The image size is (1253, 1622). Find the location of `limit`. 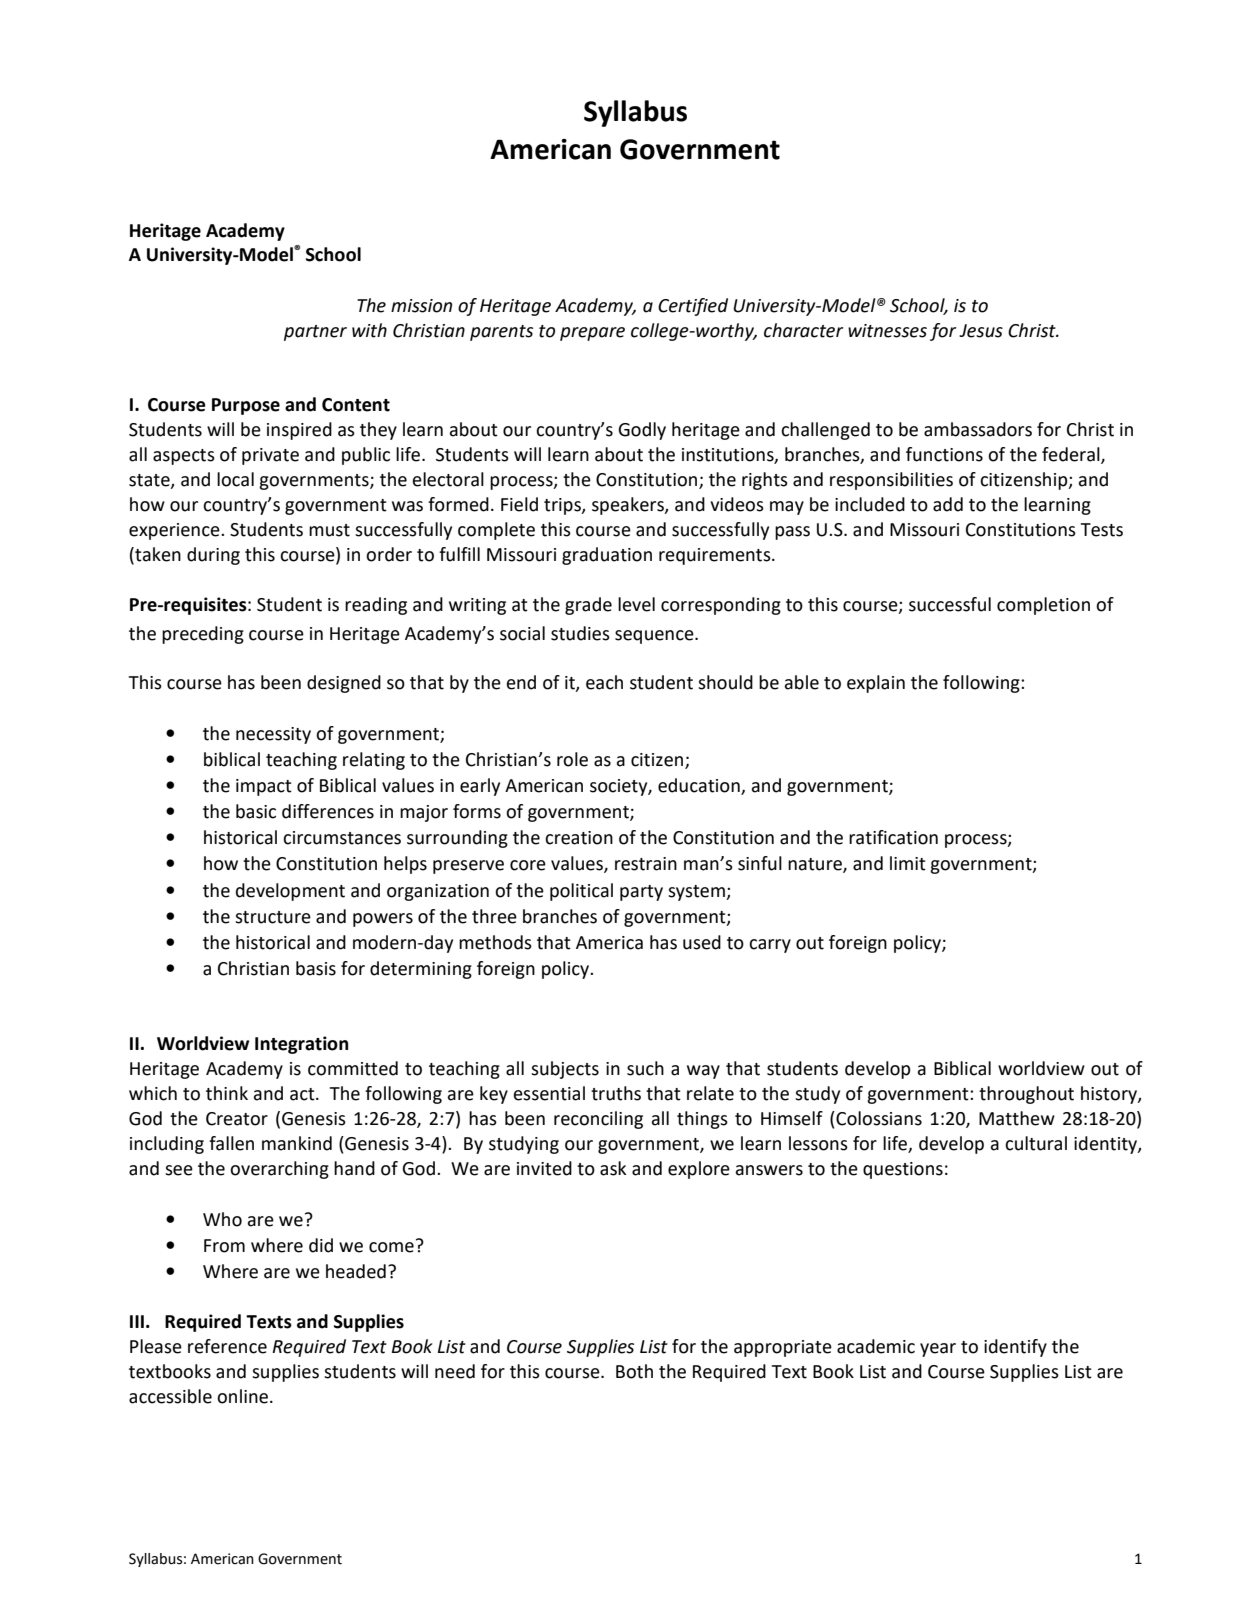

limit is located at coordinates (908, 863).
